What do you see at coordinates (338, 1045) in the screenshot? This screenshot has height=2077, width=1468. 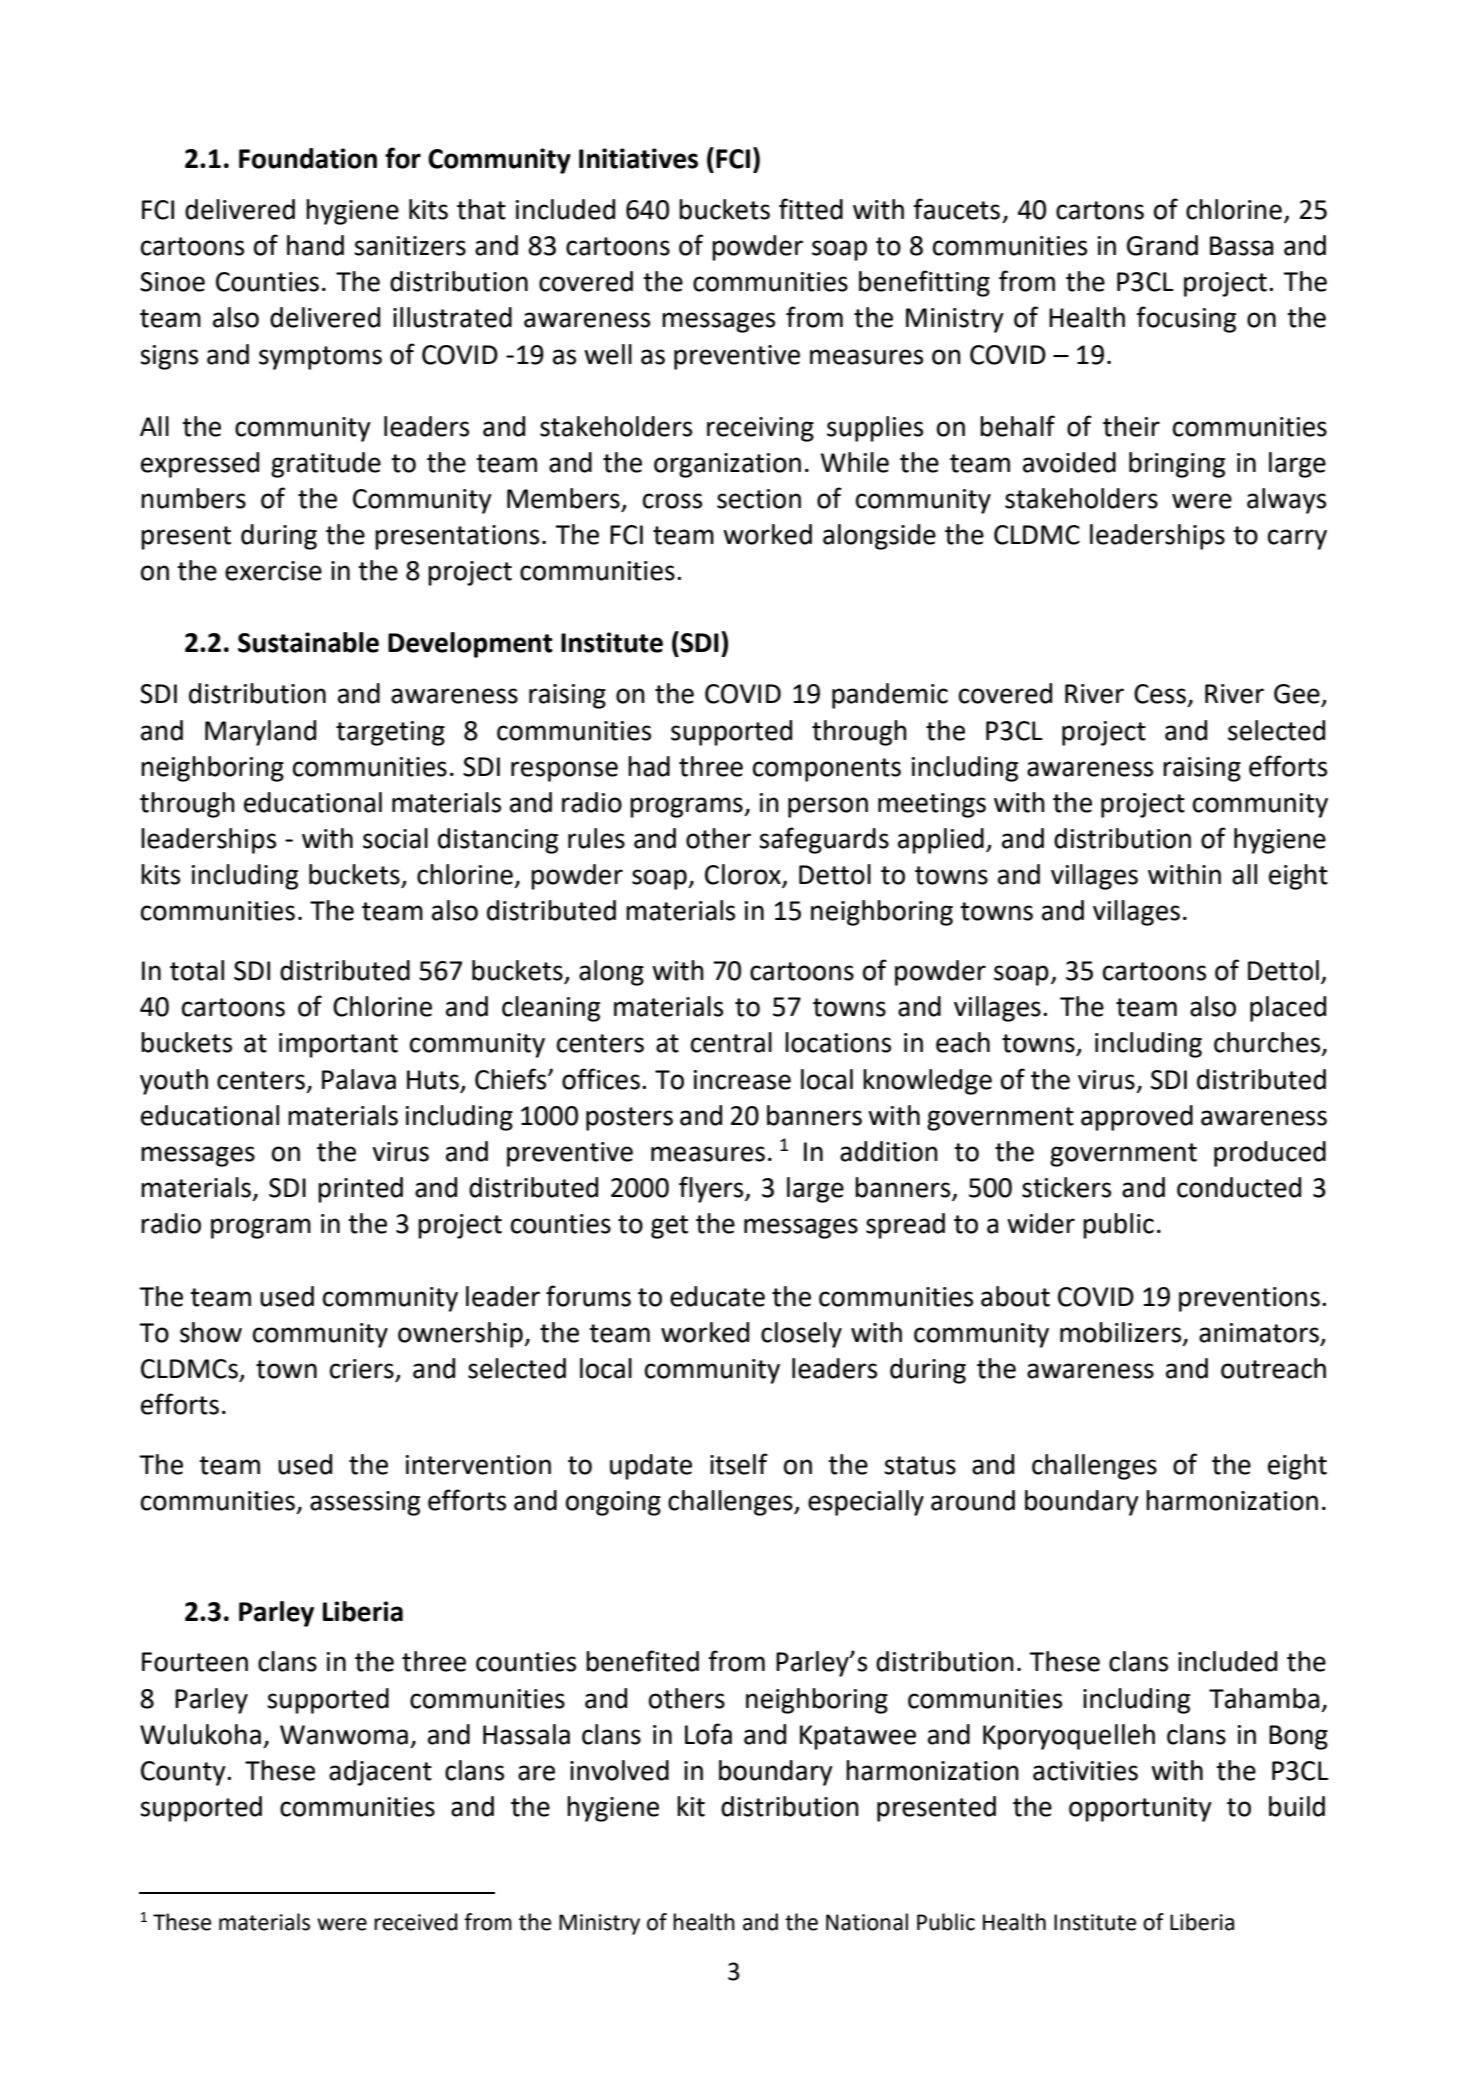 I see `important` at bounding box center [338, 1045].
